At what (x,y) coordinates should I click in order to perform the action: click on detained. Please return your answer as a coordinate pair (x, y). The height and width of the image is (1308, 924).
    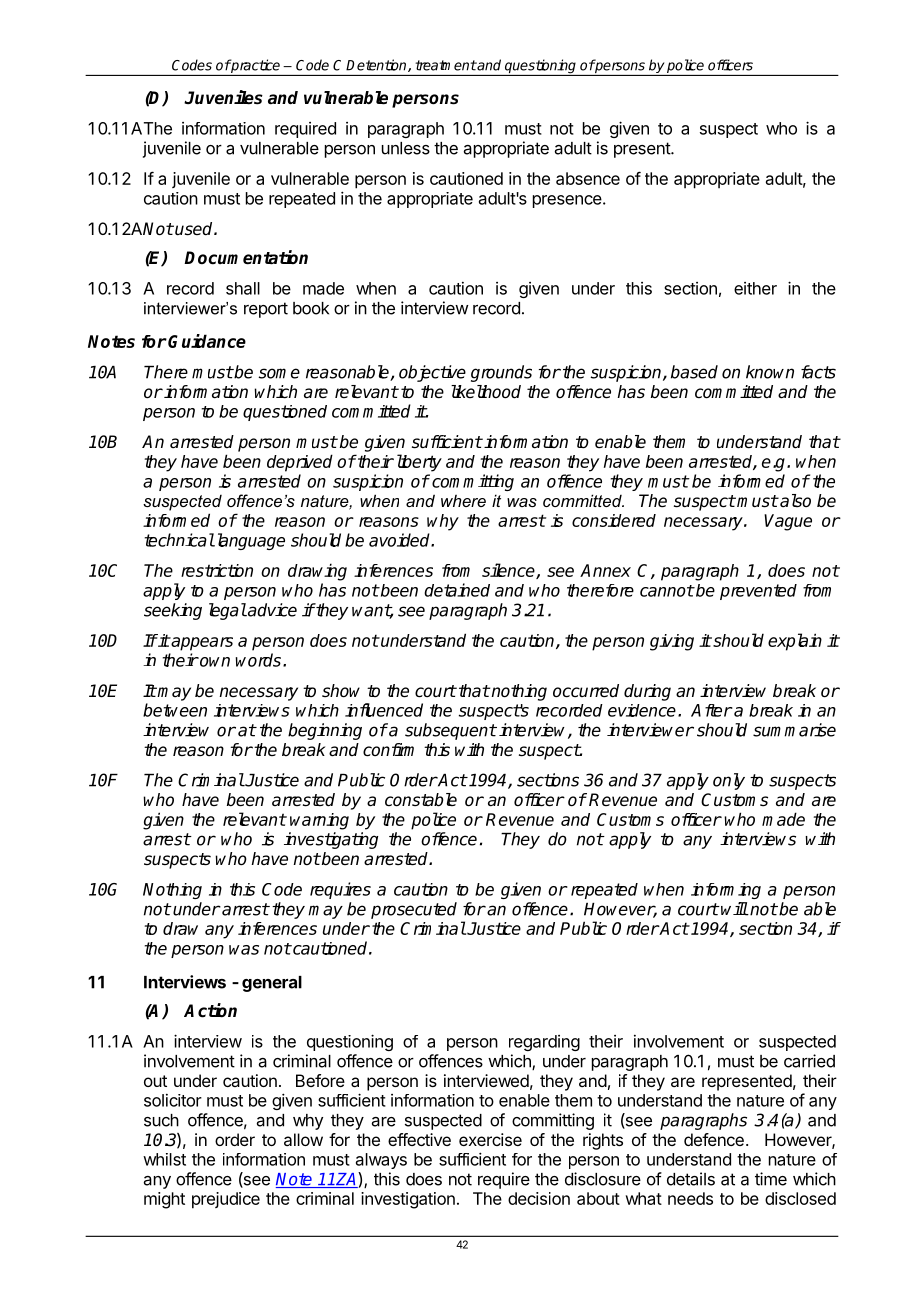
    Looking at the image, I should click on (457, 590).
